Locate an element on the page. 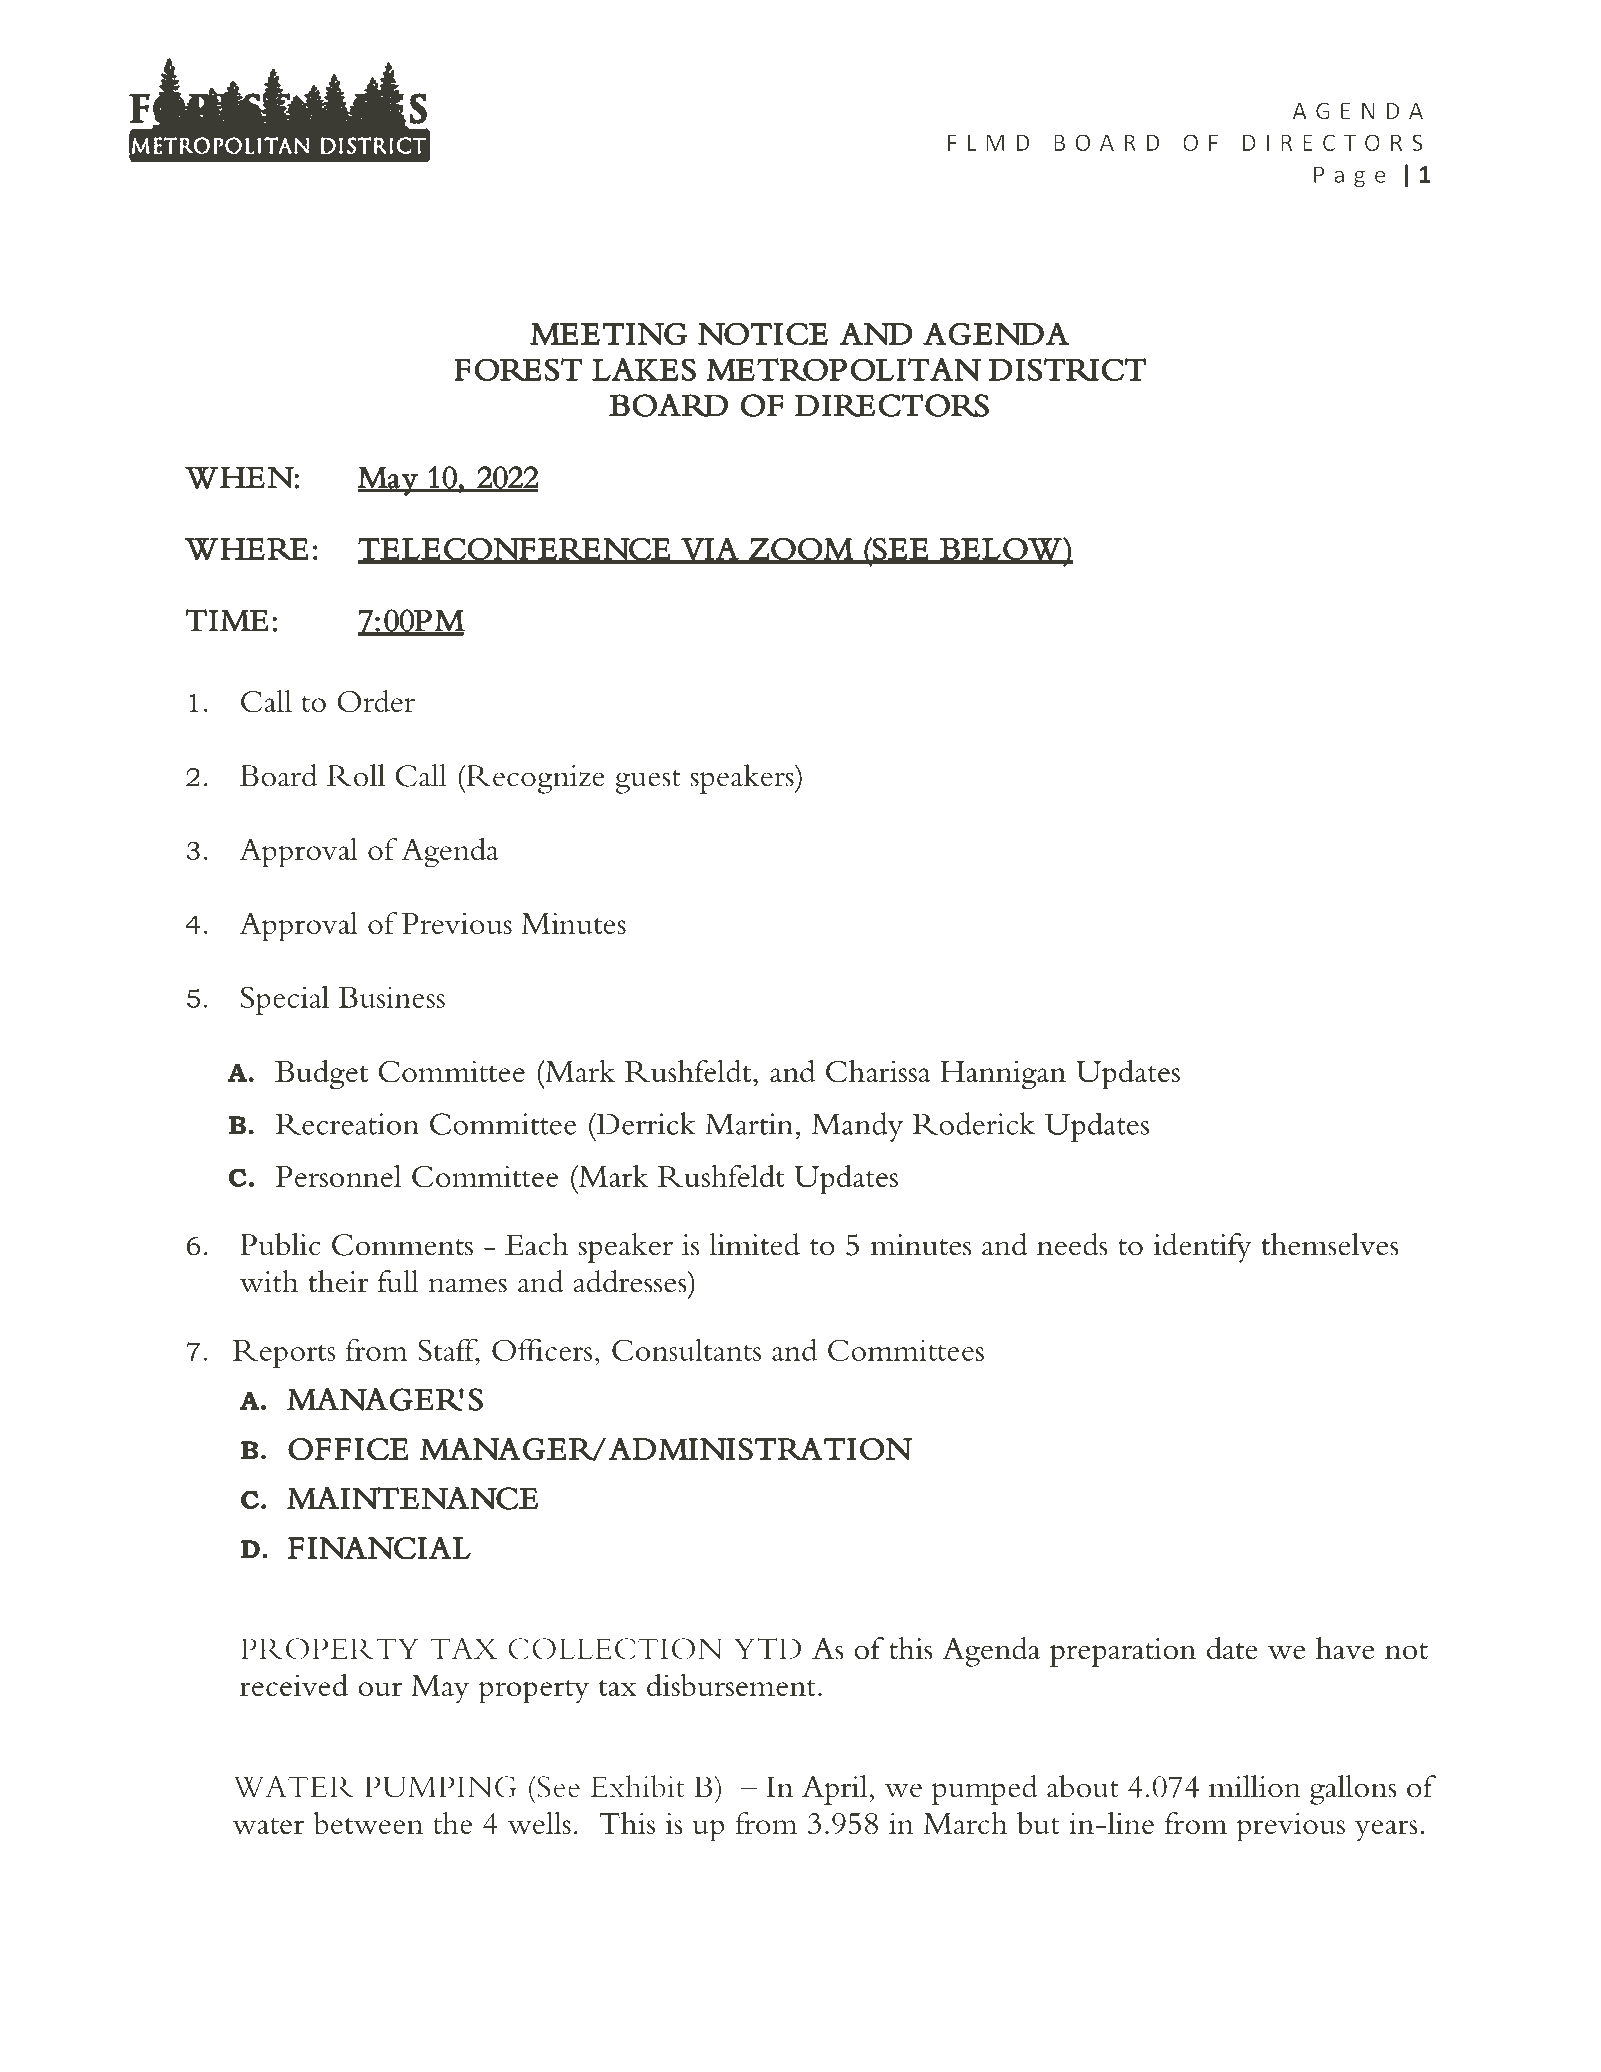 The width and height of the page is (1601, 2072). Hannigan is located at coordinates (1003, 1075).
